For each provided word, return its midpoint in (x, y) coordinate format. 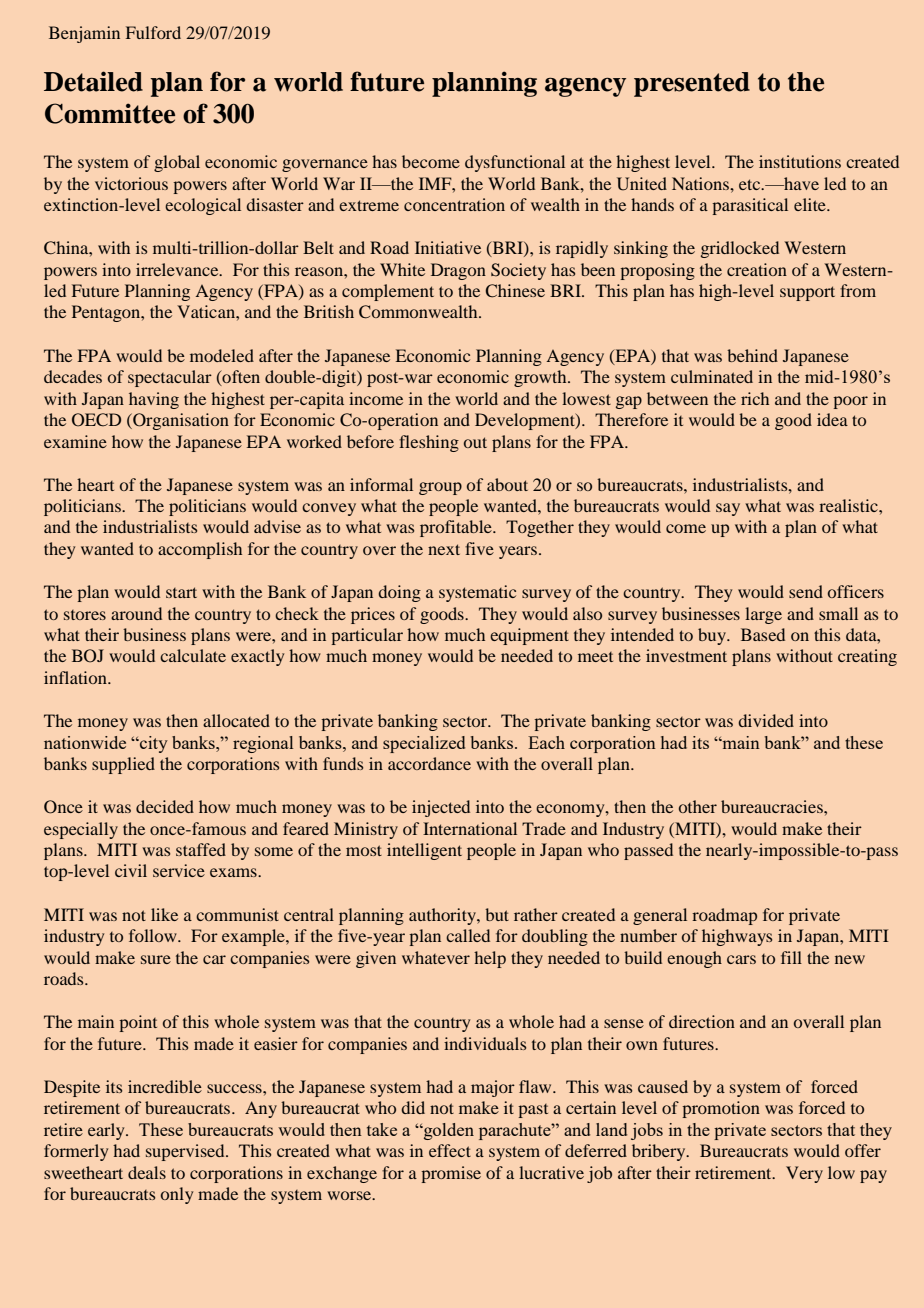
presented (692, 84)
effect (450, 1150)
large (763, 615)
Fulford (153, 32)
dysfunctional (515, 163)
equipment (529, 636)
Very (804, 1174)
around (136, 613)
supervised (186, 1152)
